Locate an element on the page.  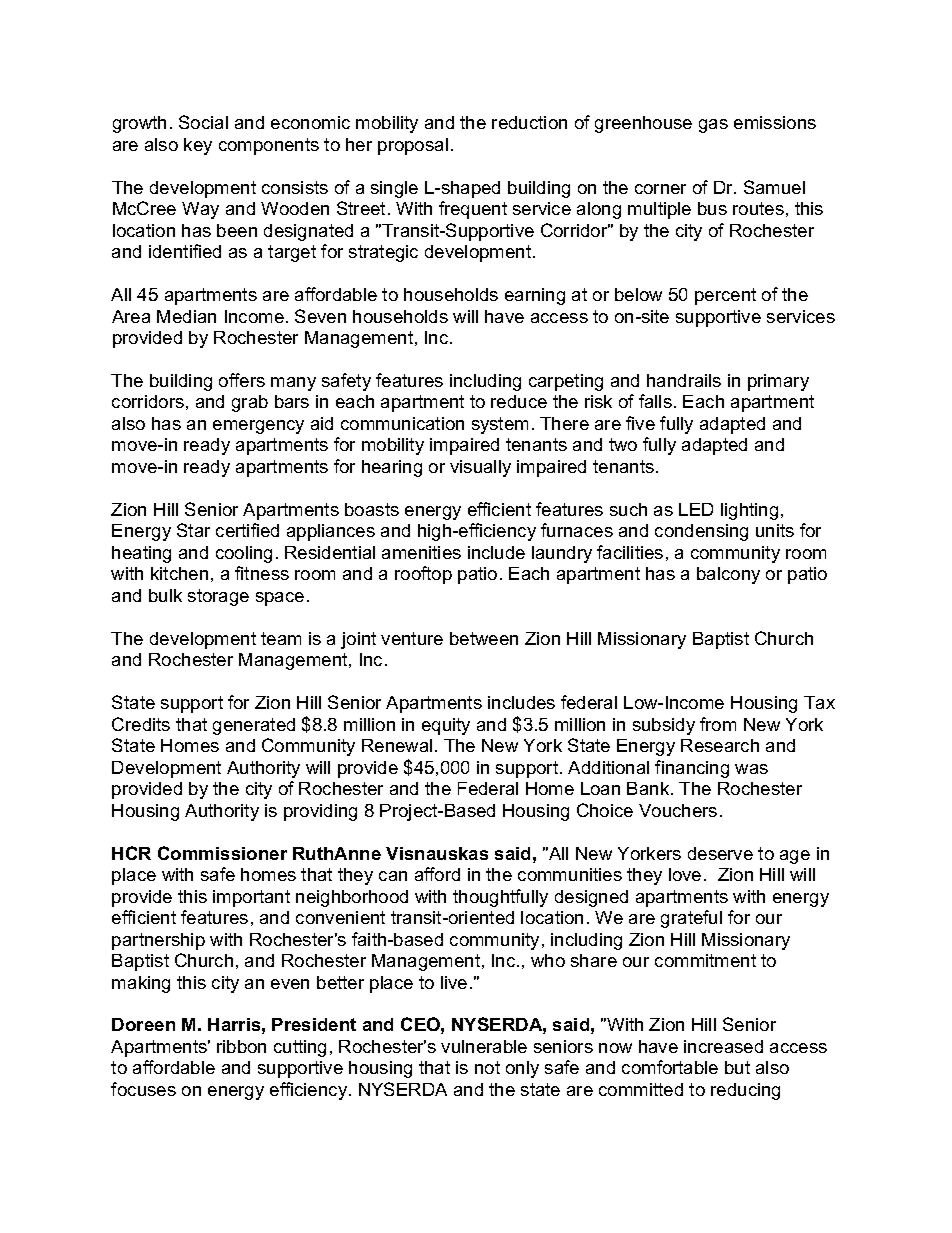
generated is located at coordinates (254, 726).
